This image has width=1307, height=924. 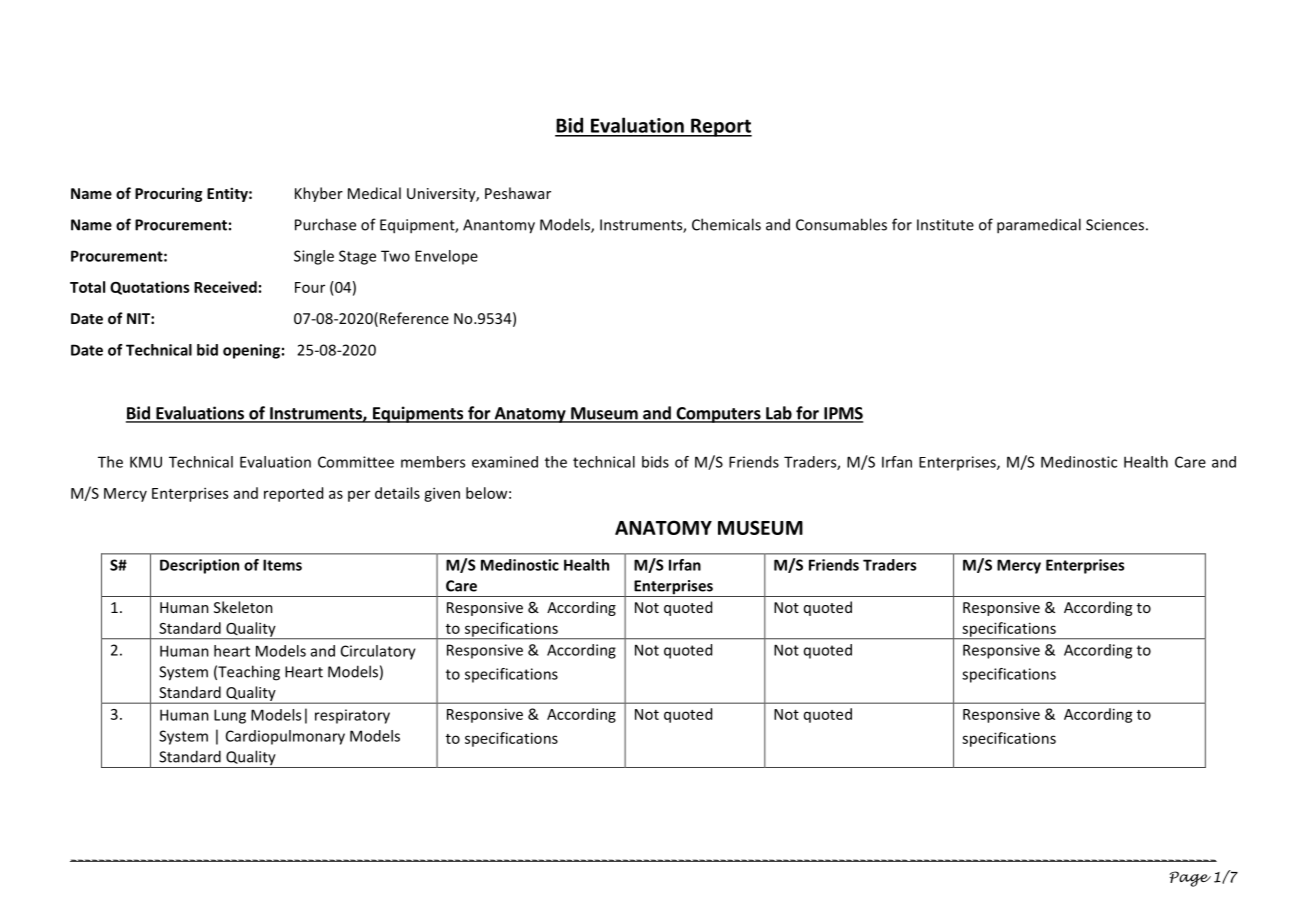 What do you see at coordinates (518, 193) in the image?
I see `Peshawar` at bounding box center [518, 193].
